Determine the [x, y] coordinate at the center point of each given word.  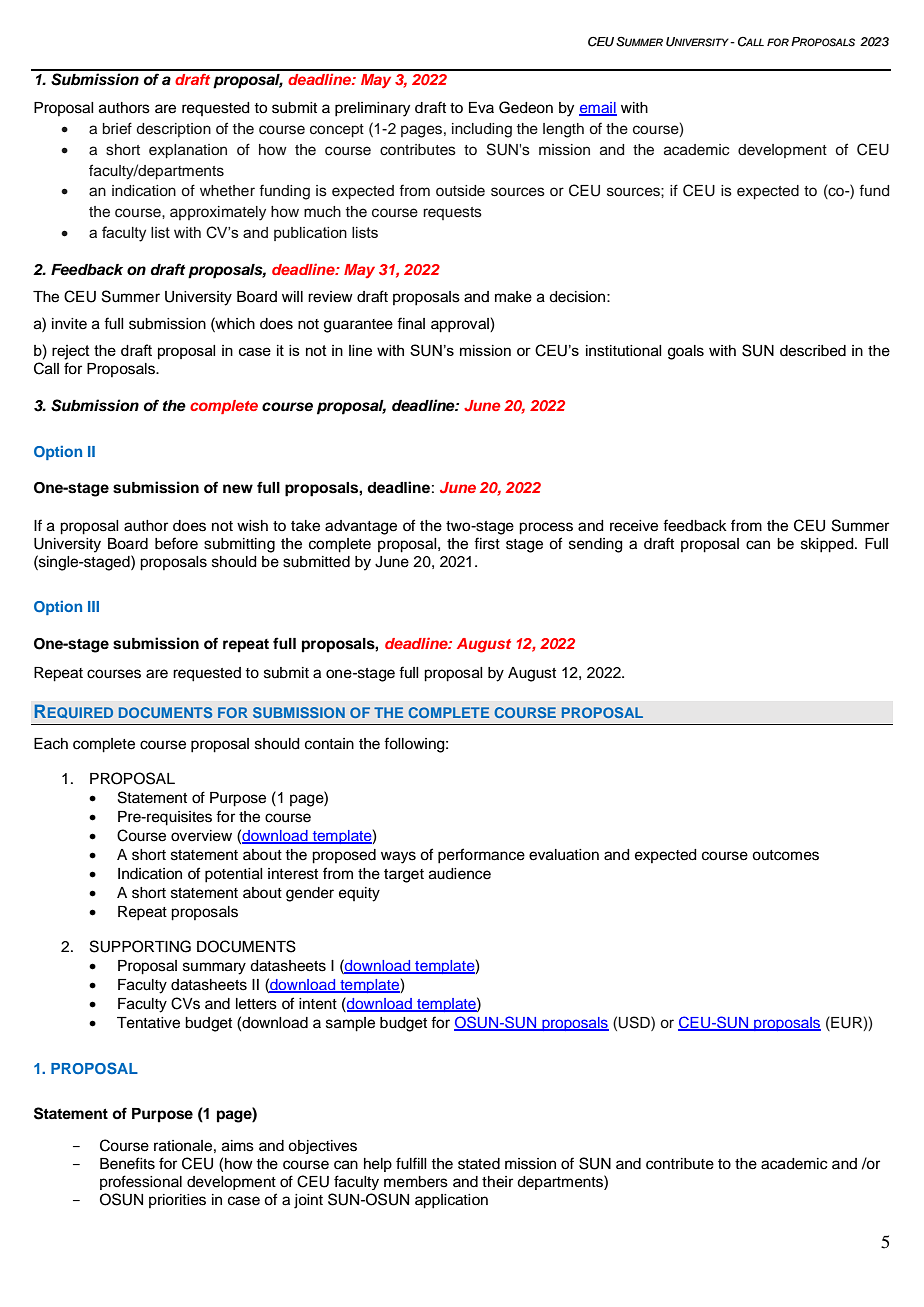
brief [117, 128]
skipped [828, 545]
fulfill [411, 1163]
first [487, 543]
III [93, 606]
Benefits [127, 1163]
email [598, 108]
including [482, 130]
